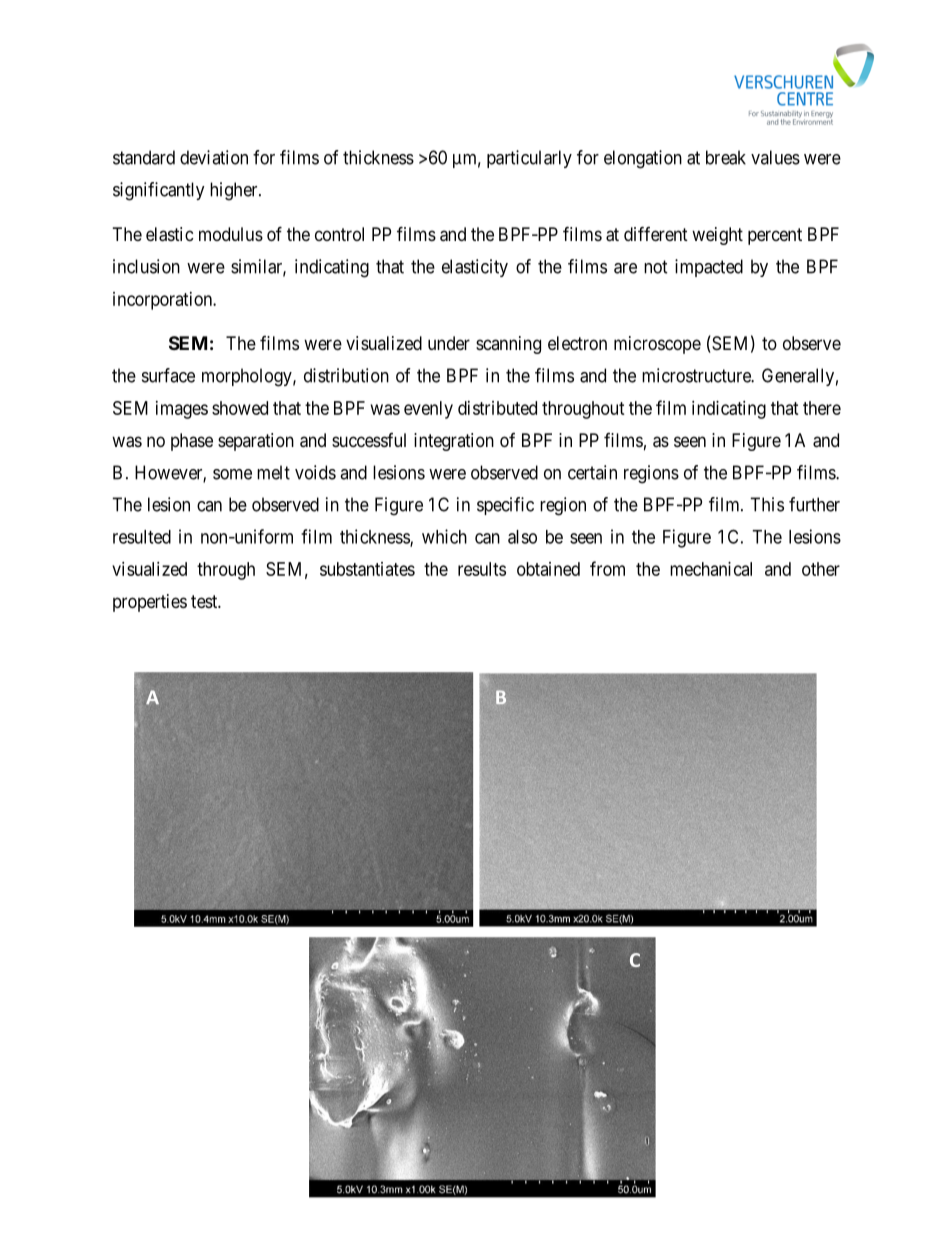 The width and height of the screenshot is (952, 1233). Describe the element at coordinates (482, 569) in the screenshot. I see `results` at that location.
